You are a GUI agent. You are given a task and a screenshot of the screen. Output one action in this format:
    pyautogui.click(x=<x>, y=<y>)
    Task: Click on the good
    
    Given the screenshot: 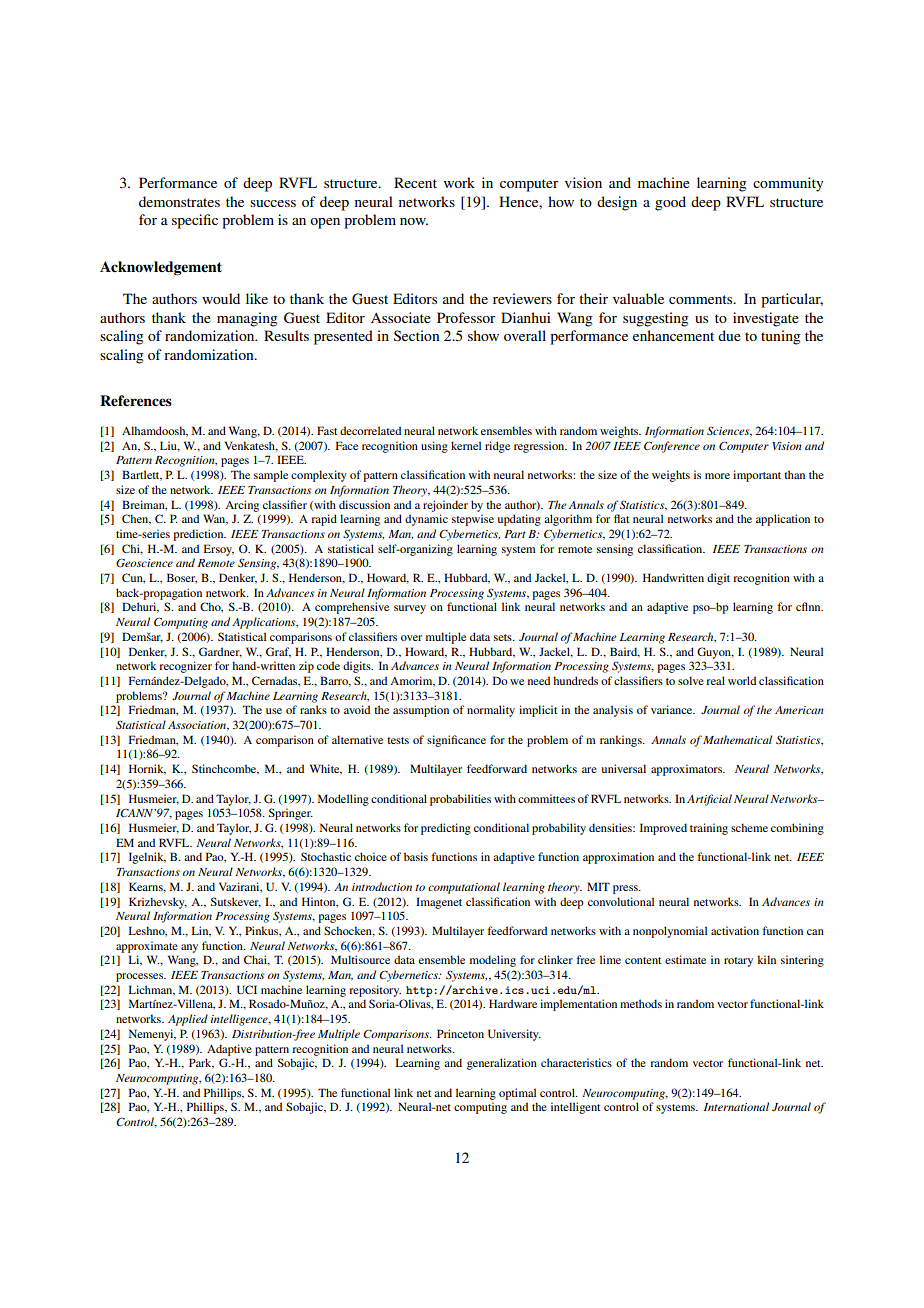 What is the action you would take?
    pyautogui.click(x=670, y=203)
